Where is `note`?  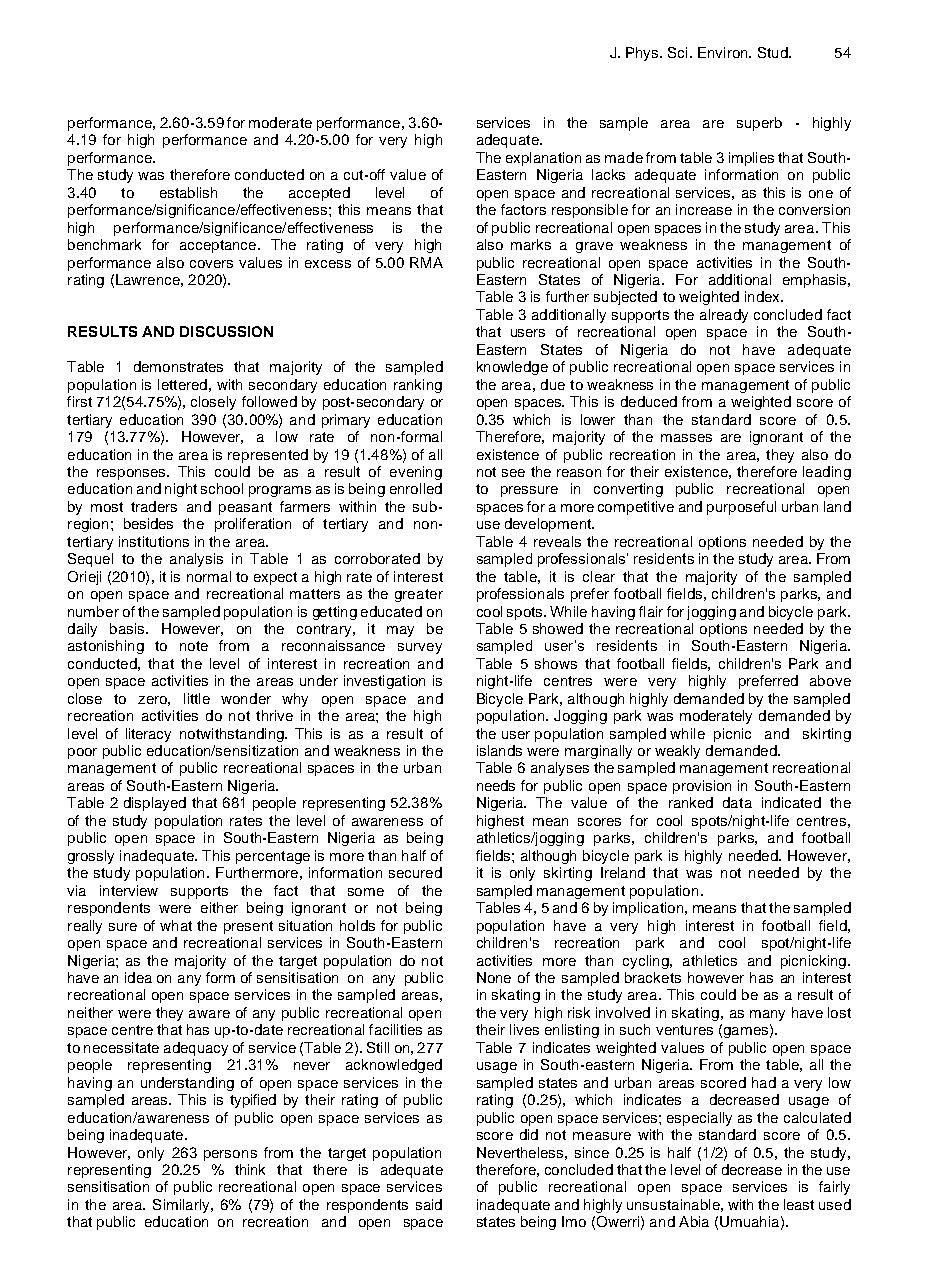 note is located at coordinates (194, 646).
